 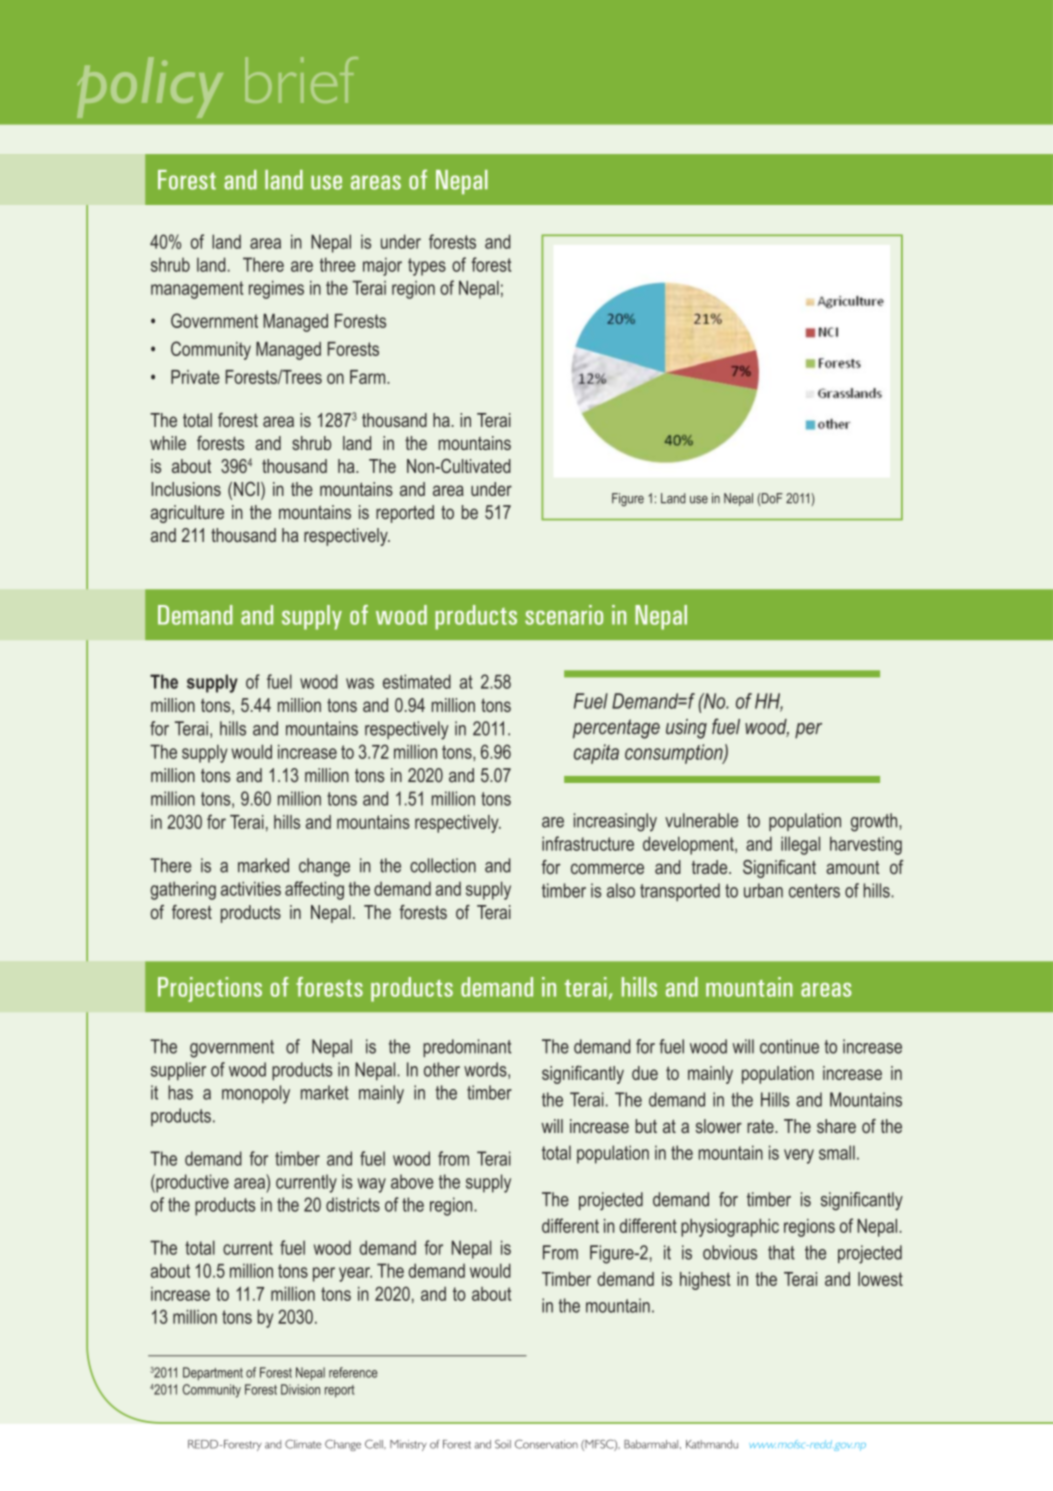 What do you see at coordinates (210, 989) in the screenshot?
I see `Projections` at bounding box center [210, 989].
